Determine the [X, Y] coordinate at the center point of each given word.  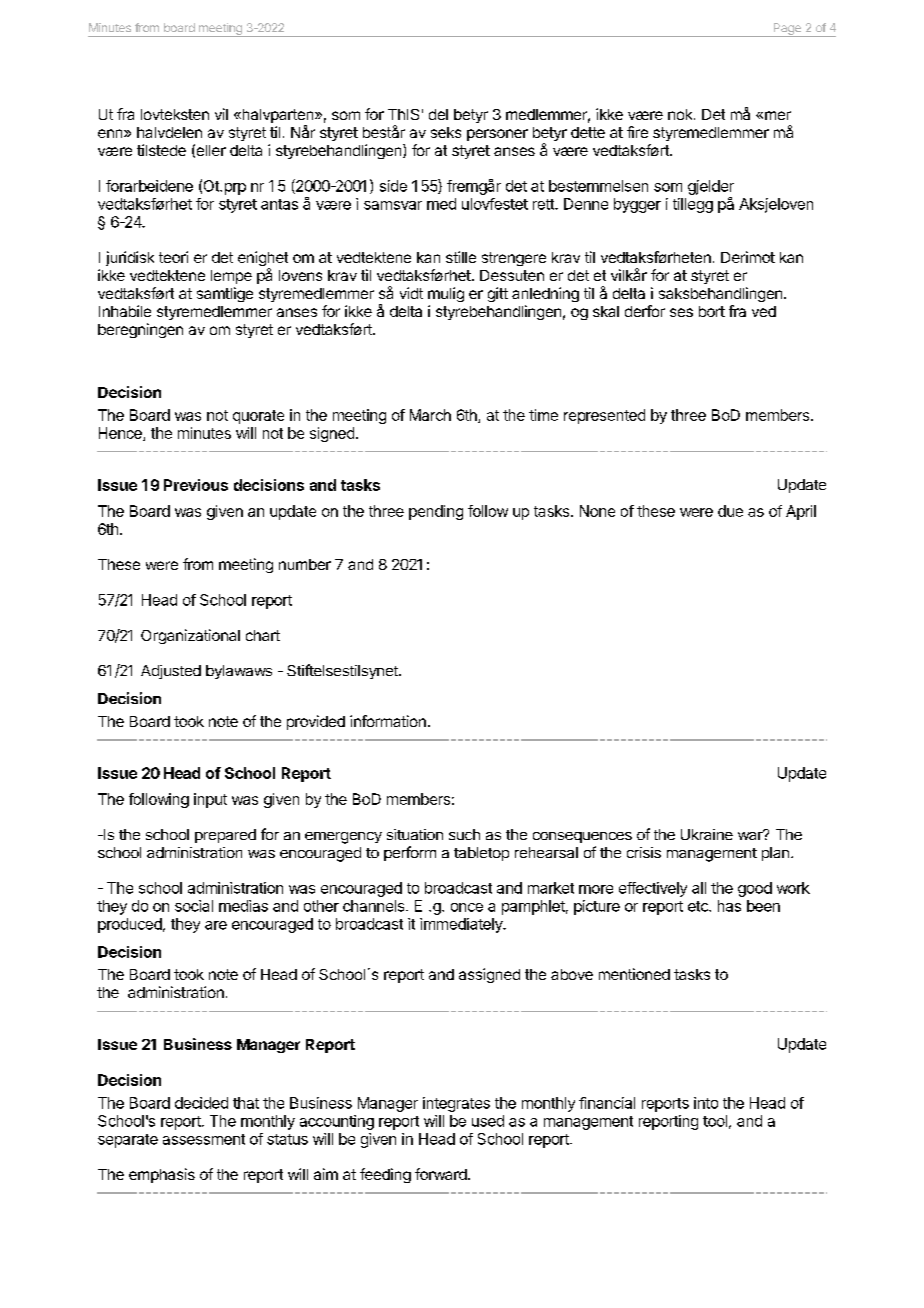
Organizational [190, 636]
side [393, 186]
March [430, 415]
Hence [121, 434]
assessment [204, 1139]
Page [787, 30]
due [730, 511]
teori [173, 257]
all [699, 888]
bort [712, 311]
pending [436, 512]
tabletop [481, 854]
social [194, 906]
